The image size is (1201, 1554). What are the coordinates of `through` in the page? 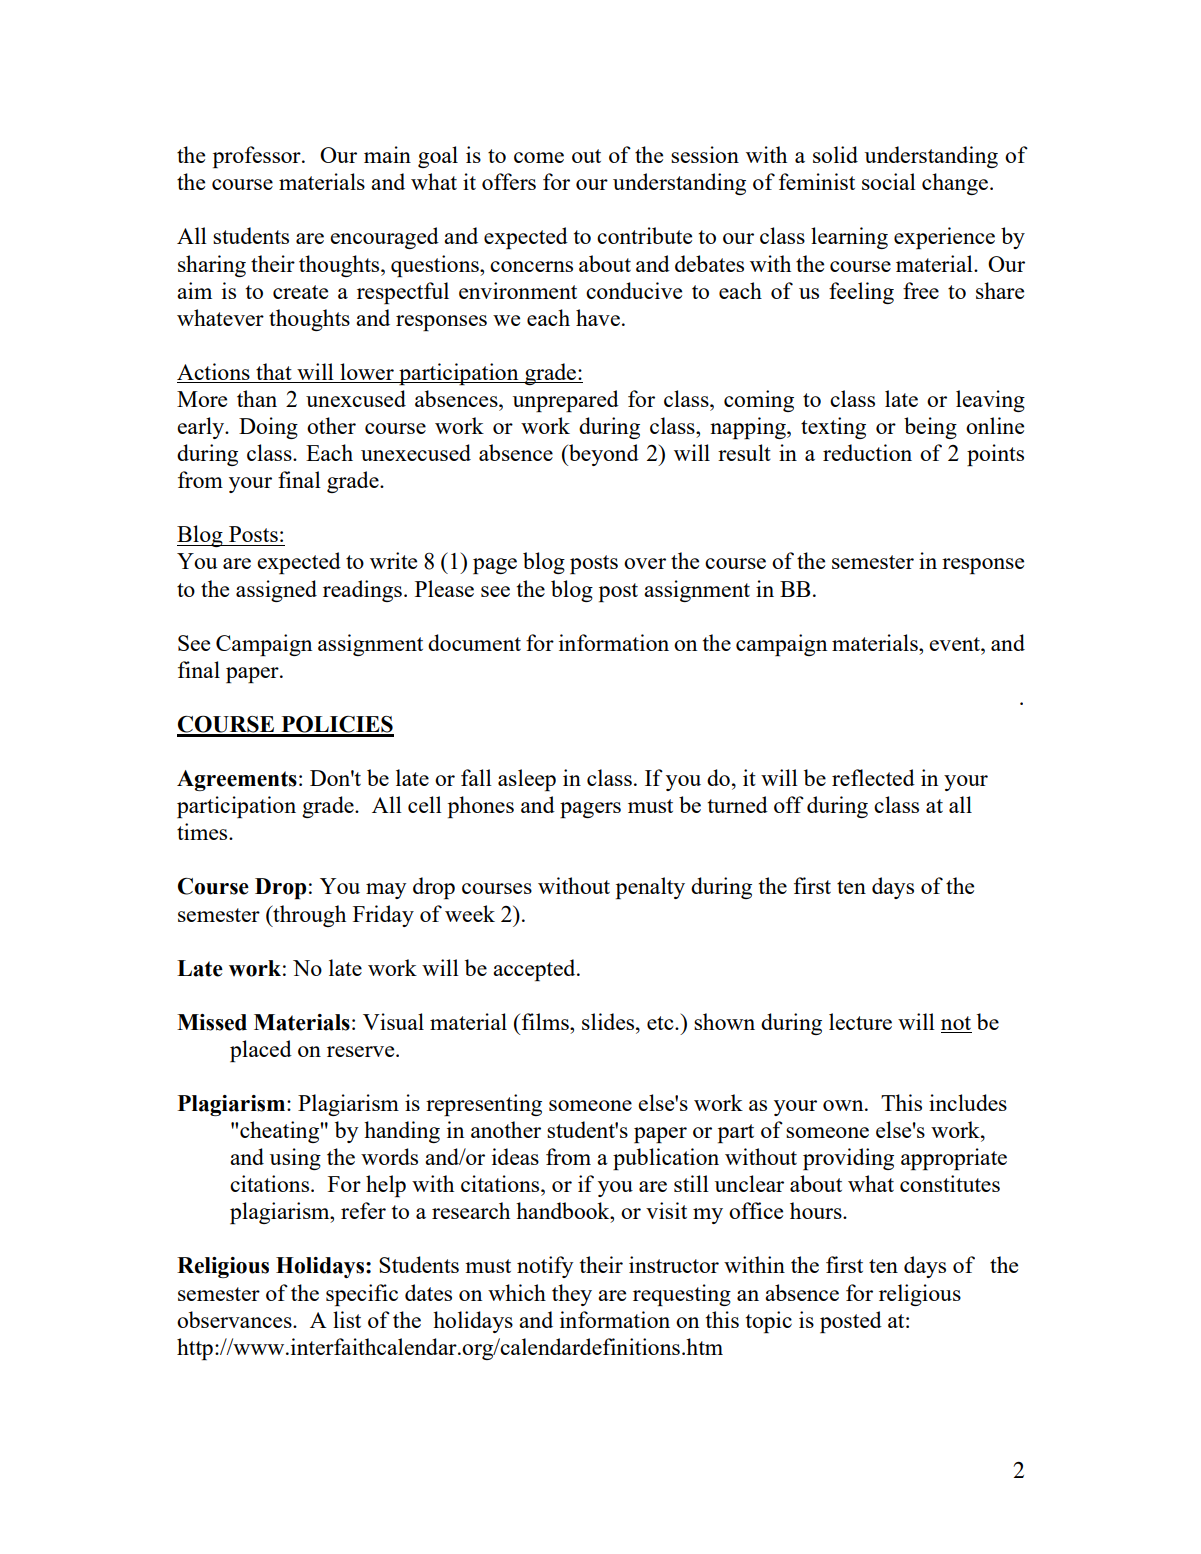 It's located at (308, 916).
